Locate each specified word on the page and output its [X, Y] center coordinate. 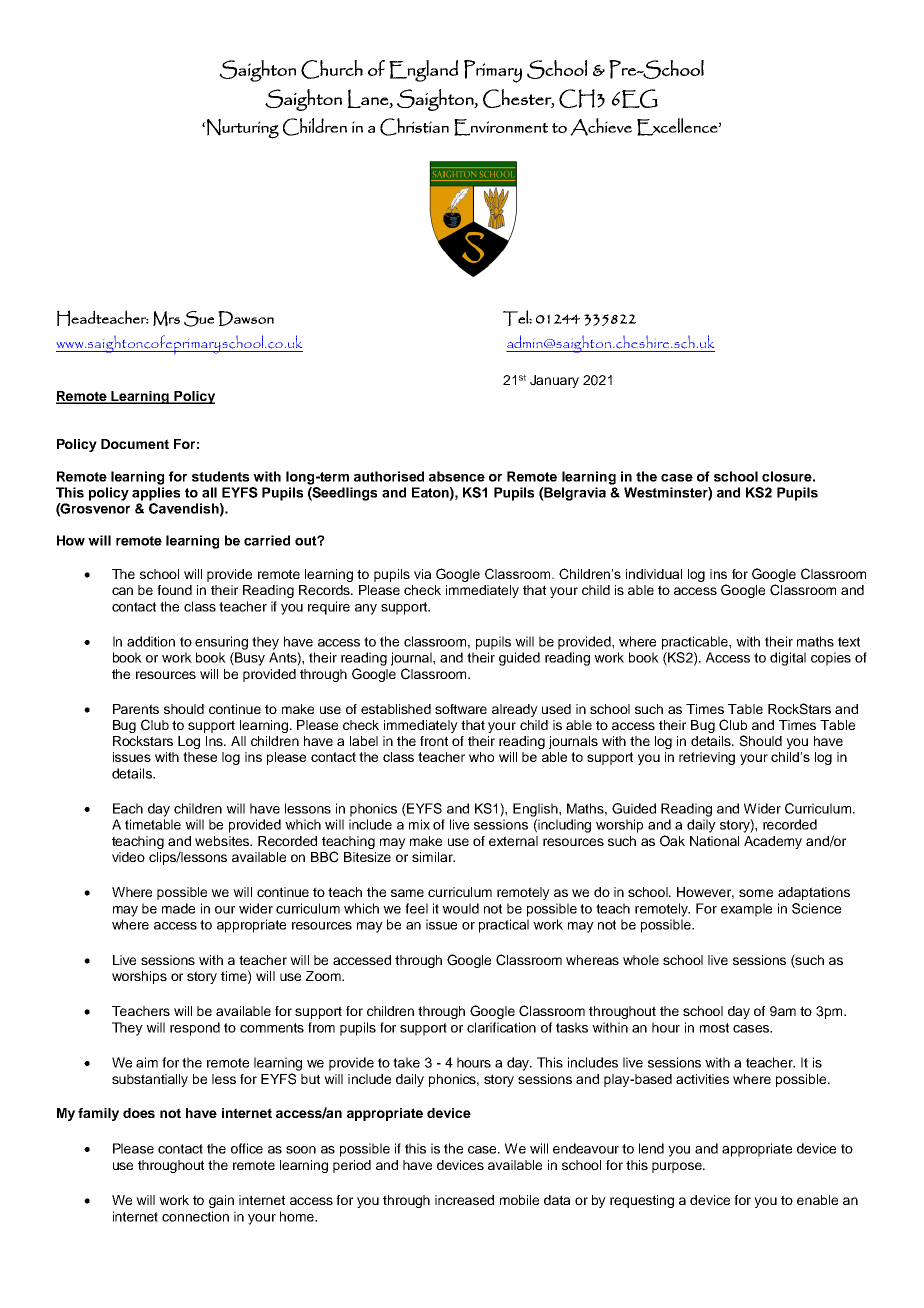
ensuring [221, 643]
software [461, 709]
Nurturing [242, 129]
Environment [501, 127]
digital [788, 659]
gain [221, 1201]
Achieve [601, 127]
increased [464, 1200]
